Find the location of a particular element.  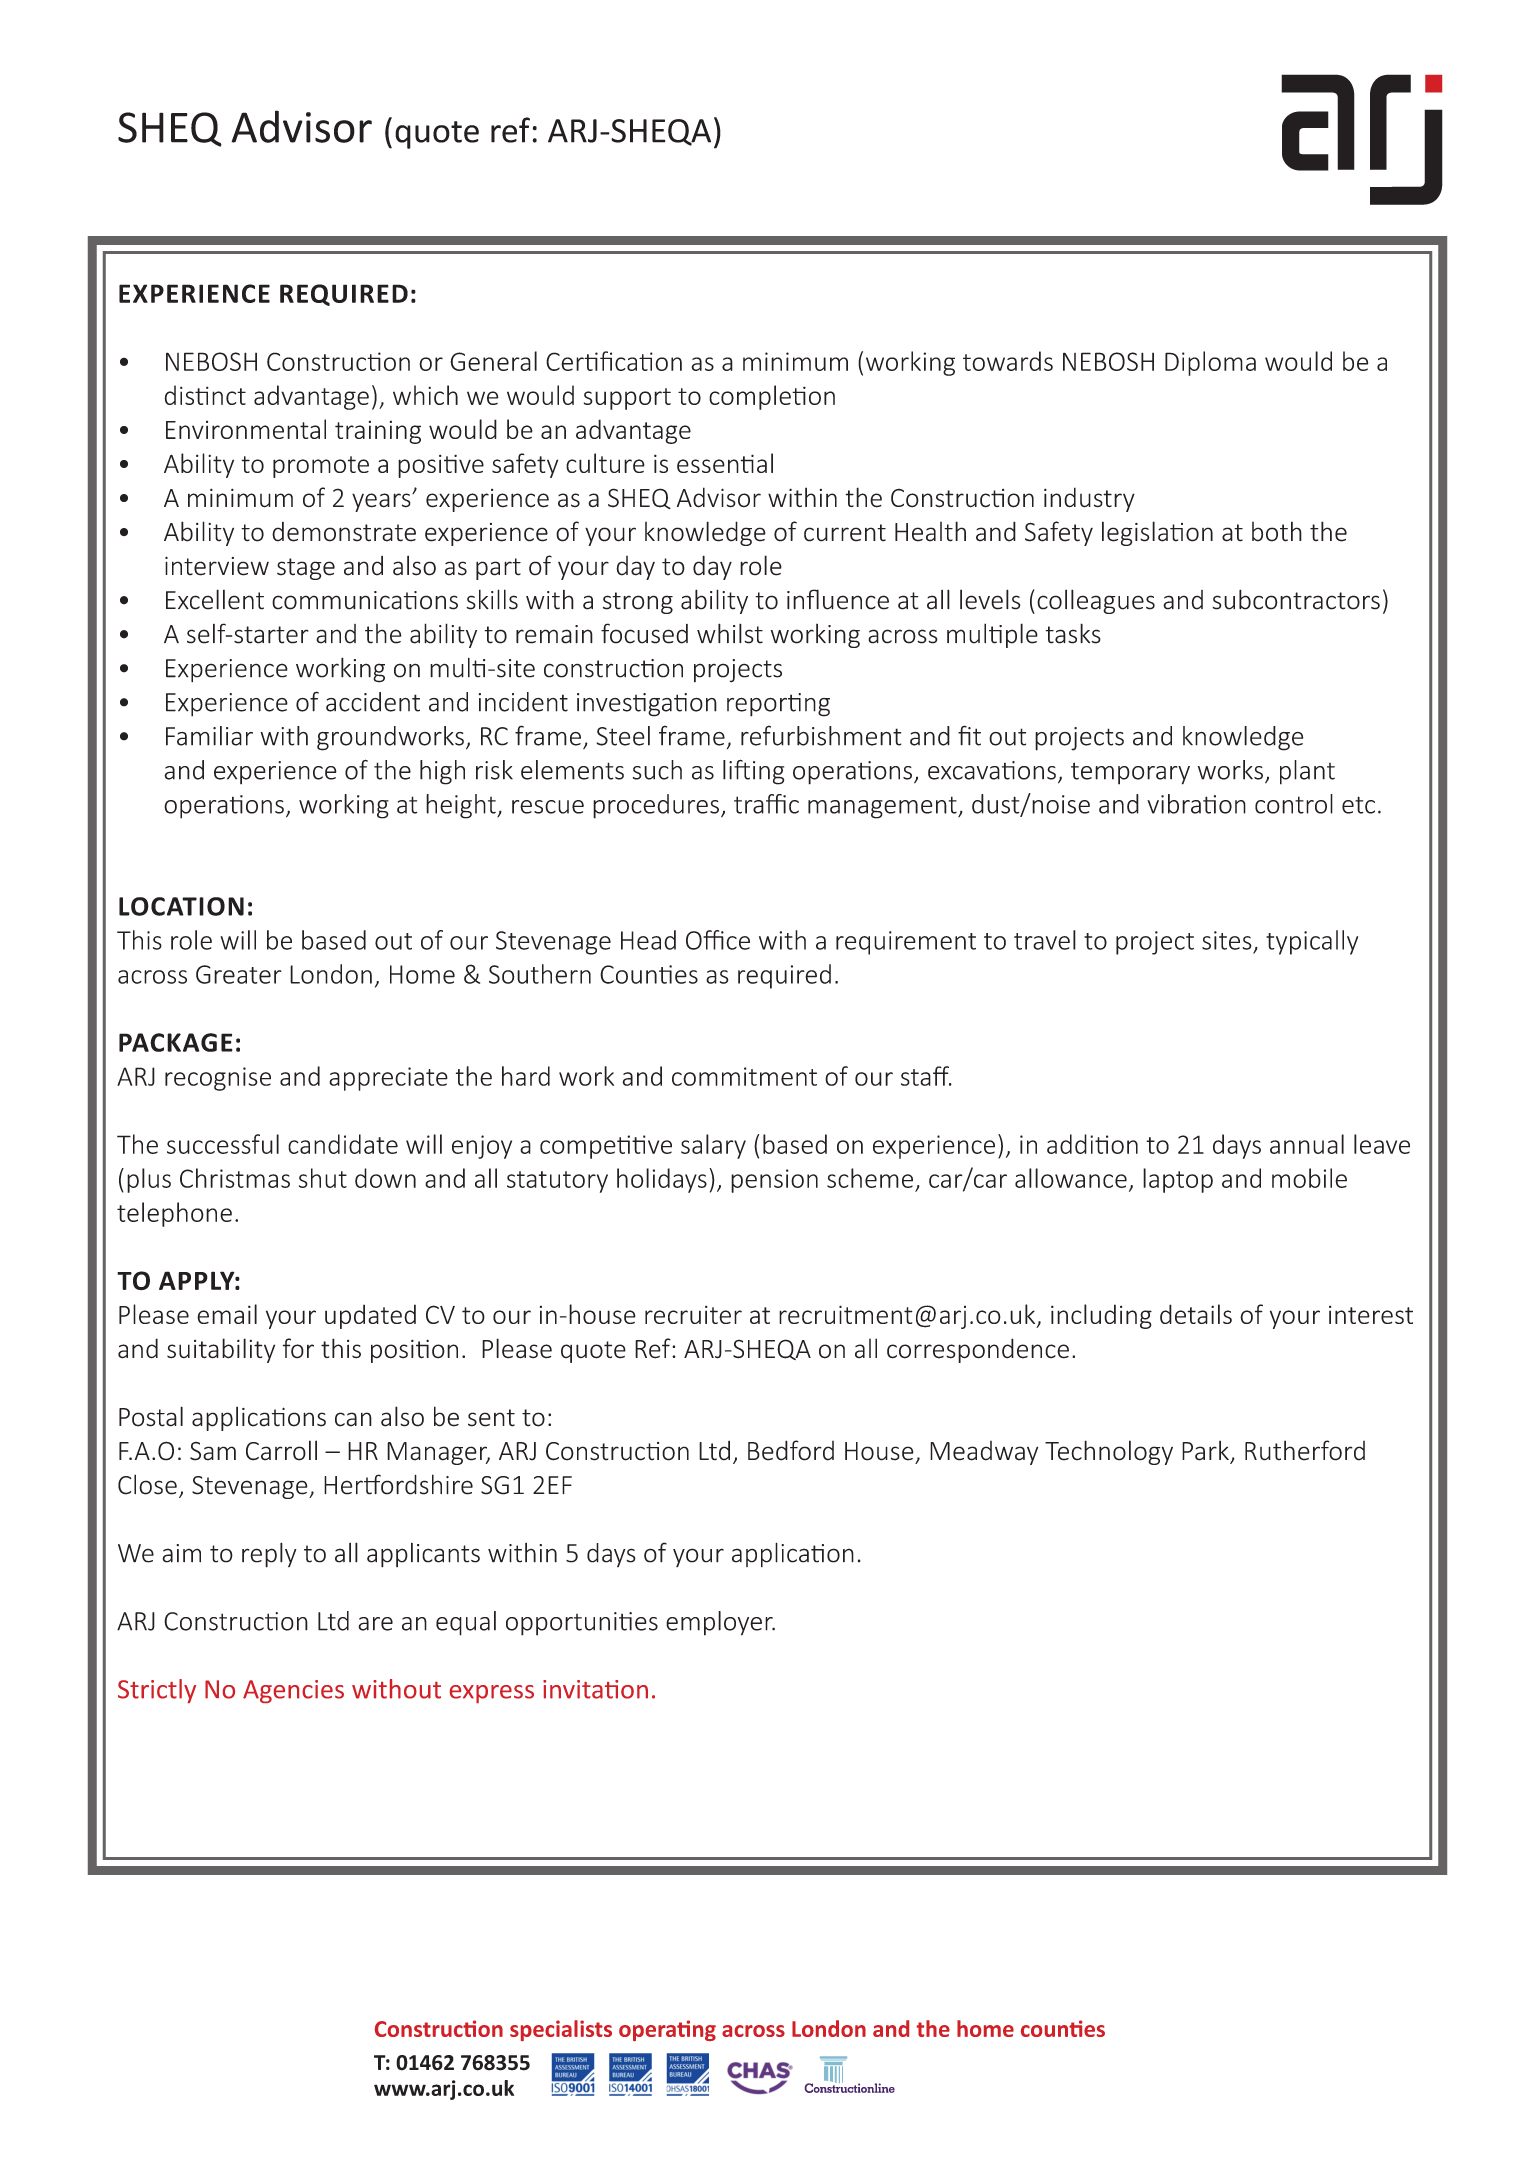

Environmental is located at coordinates (246, 429).
